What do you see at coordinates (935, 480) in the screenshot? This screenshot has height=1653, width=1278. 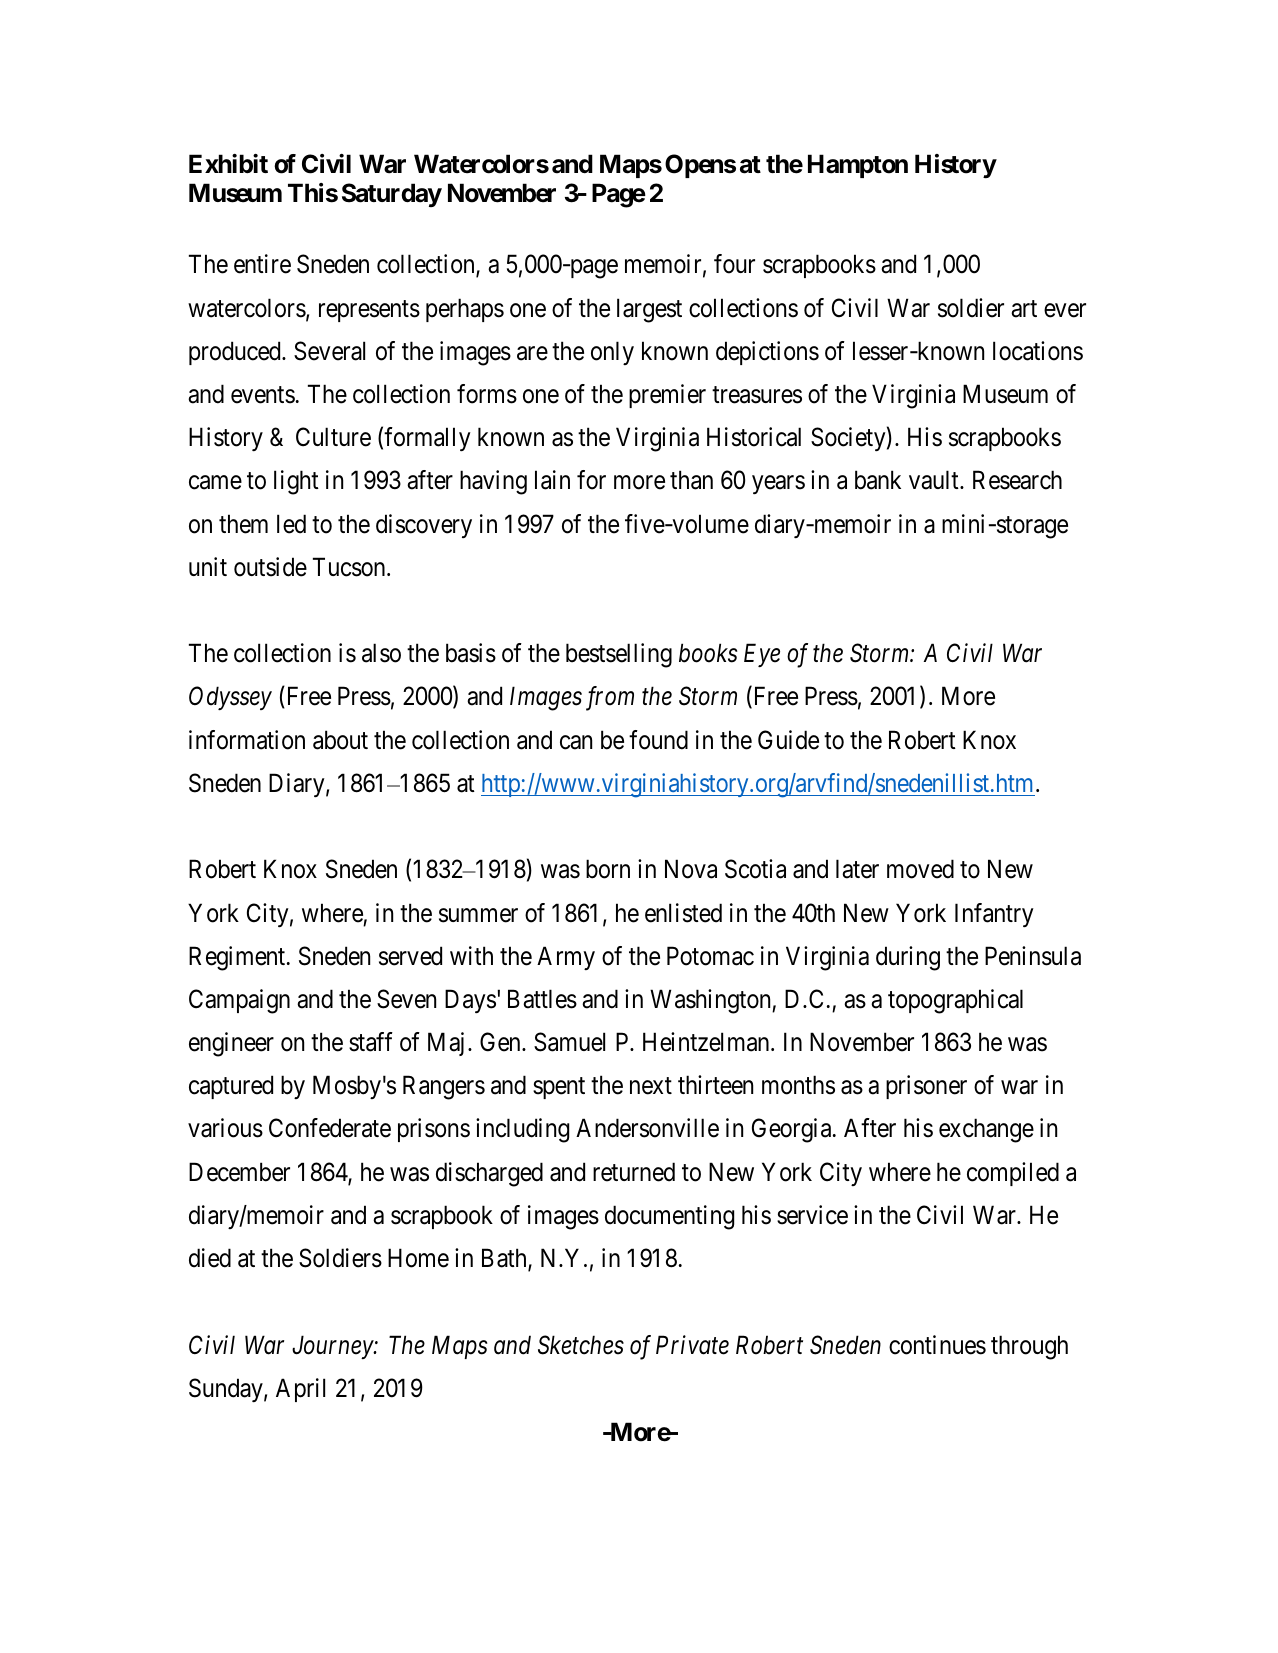 I see `vault` at bounding box center [935, 480].
